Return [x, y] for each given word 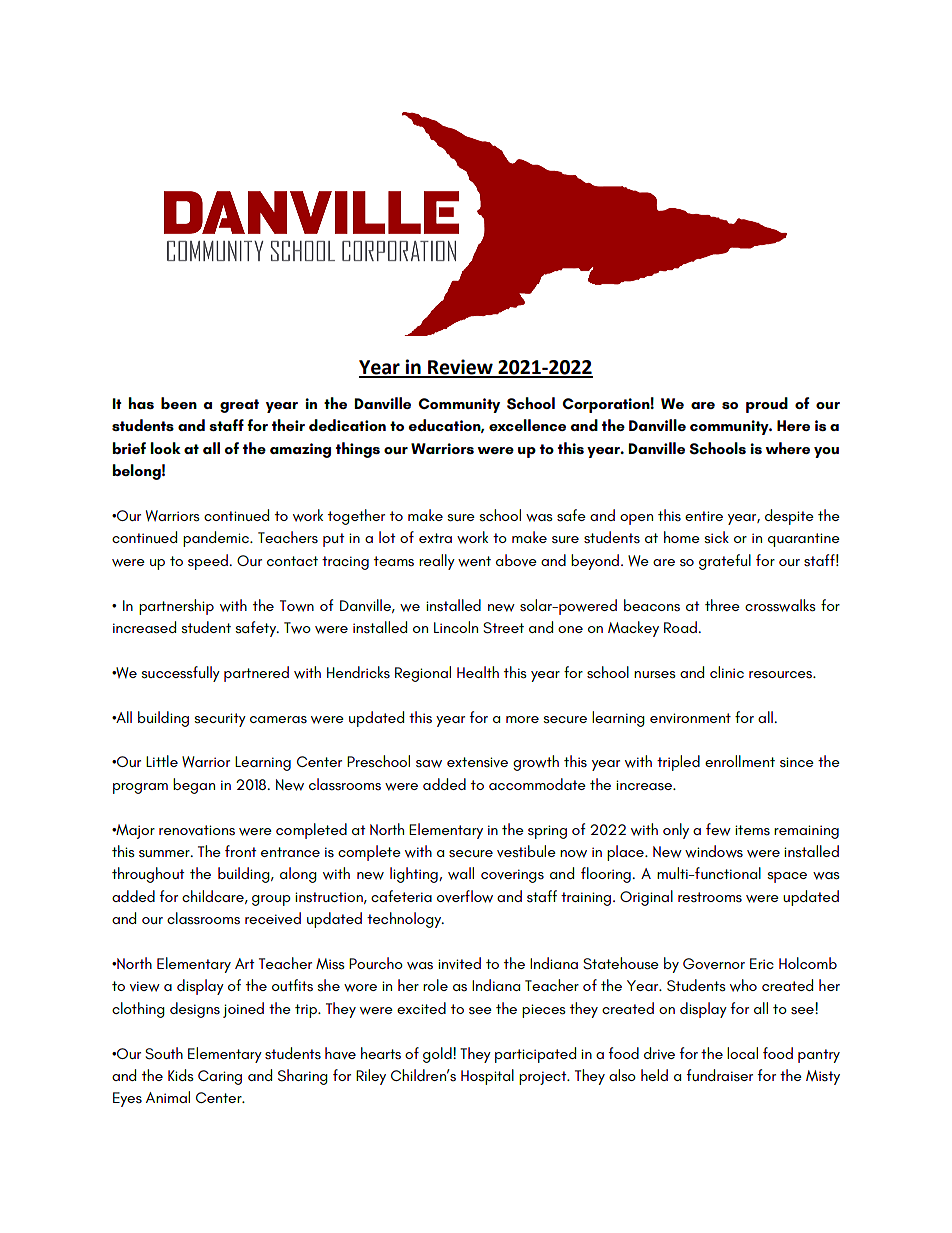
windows [714, 851]
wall [461, 873]
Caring [220, 1077]
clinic [727, 672]
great [239, 406]
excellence [527, 425]
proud [767, 405]
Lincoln [456, 627]
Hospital [487, 1077]
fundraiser [720, 1075]
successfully [180, 674]
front [240, 851]
